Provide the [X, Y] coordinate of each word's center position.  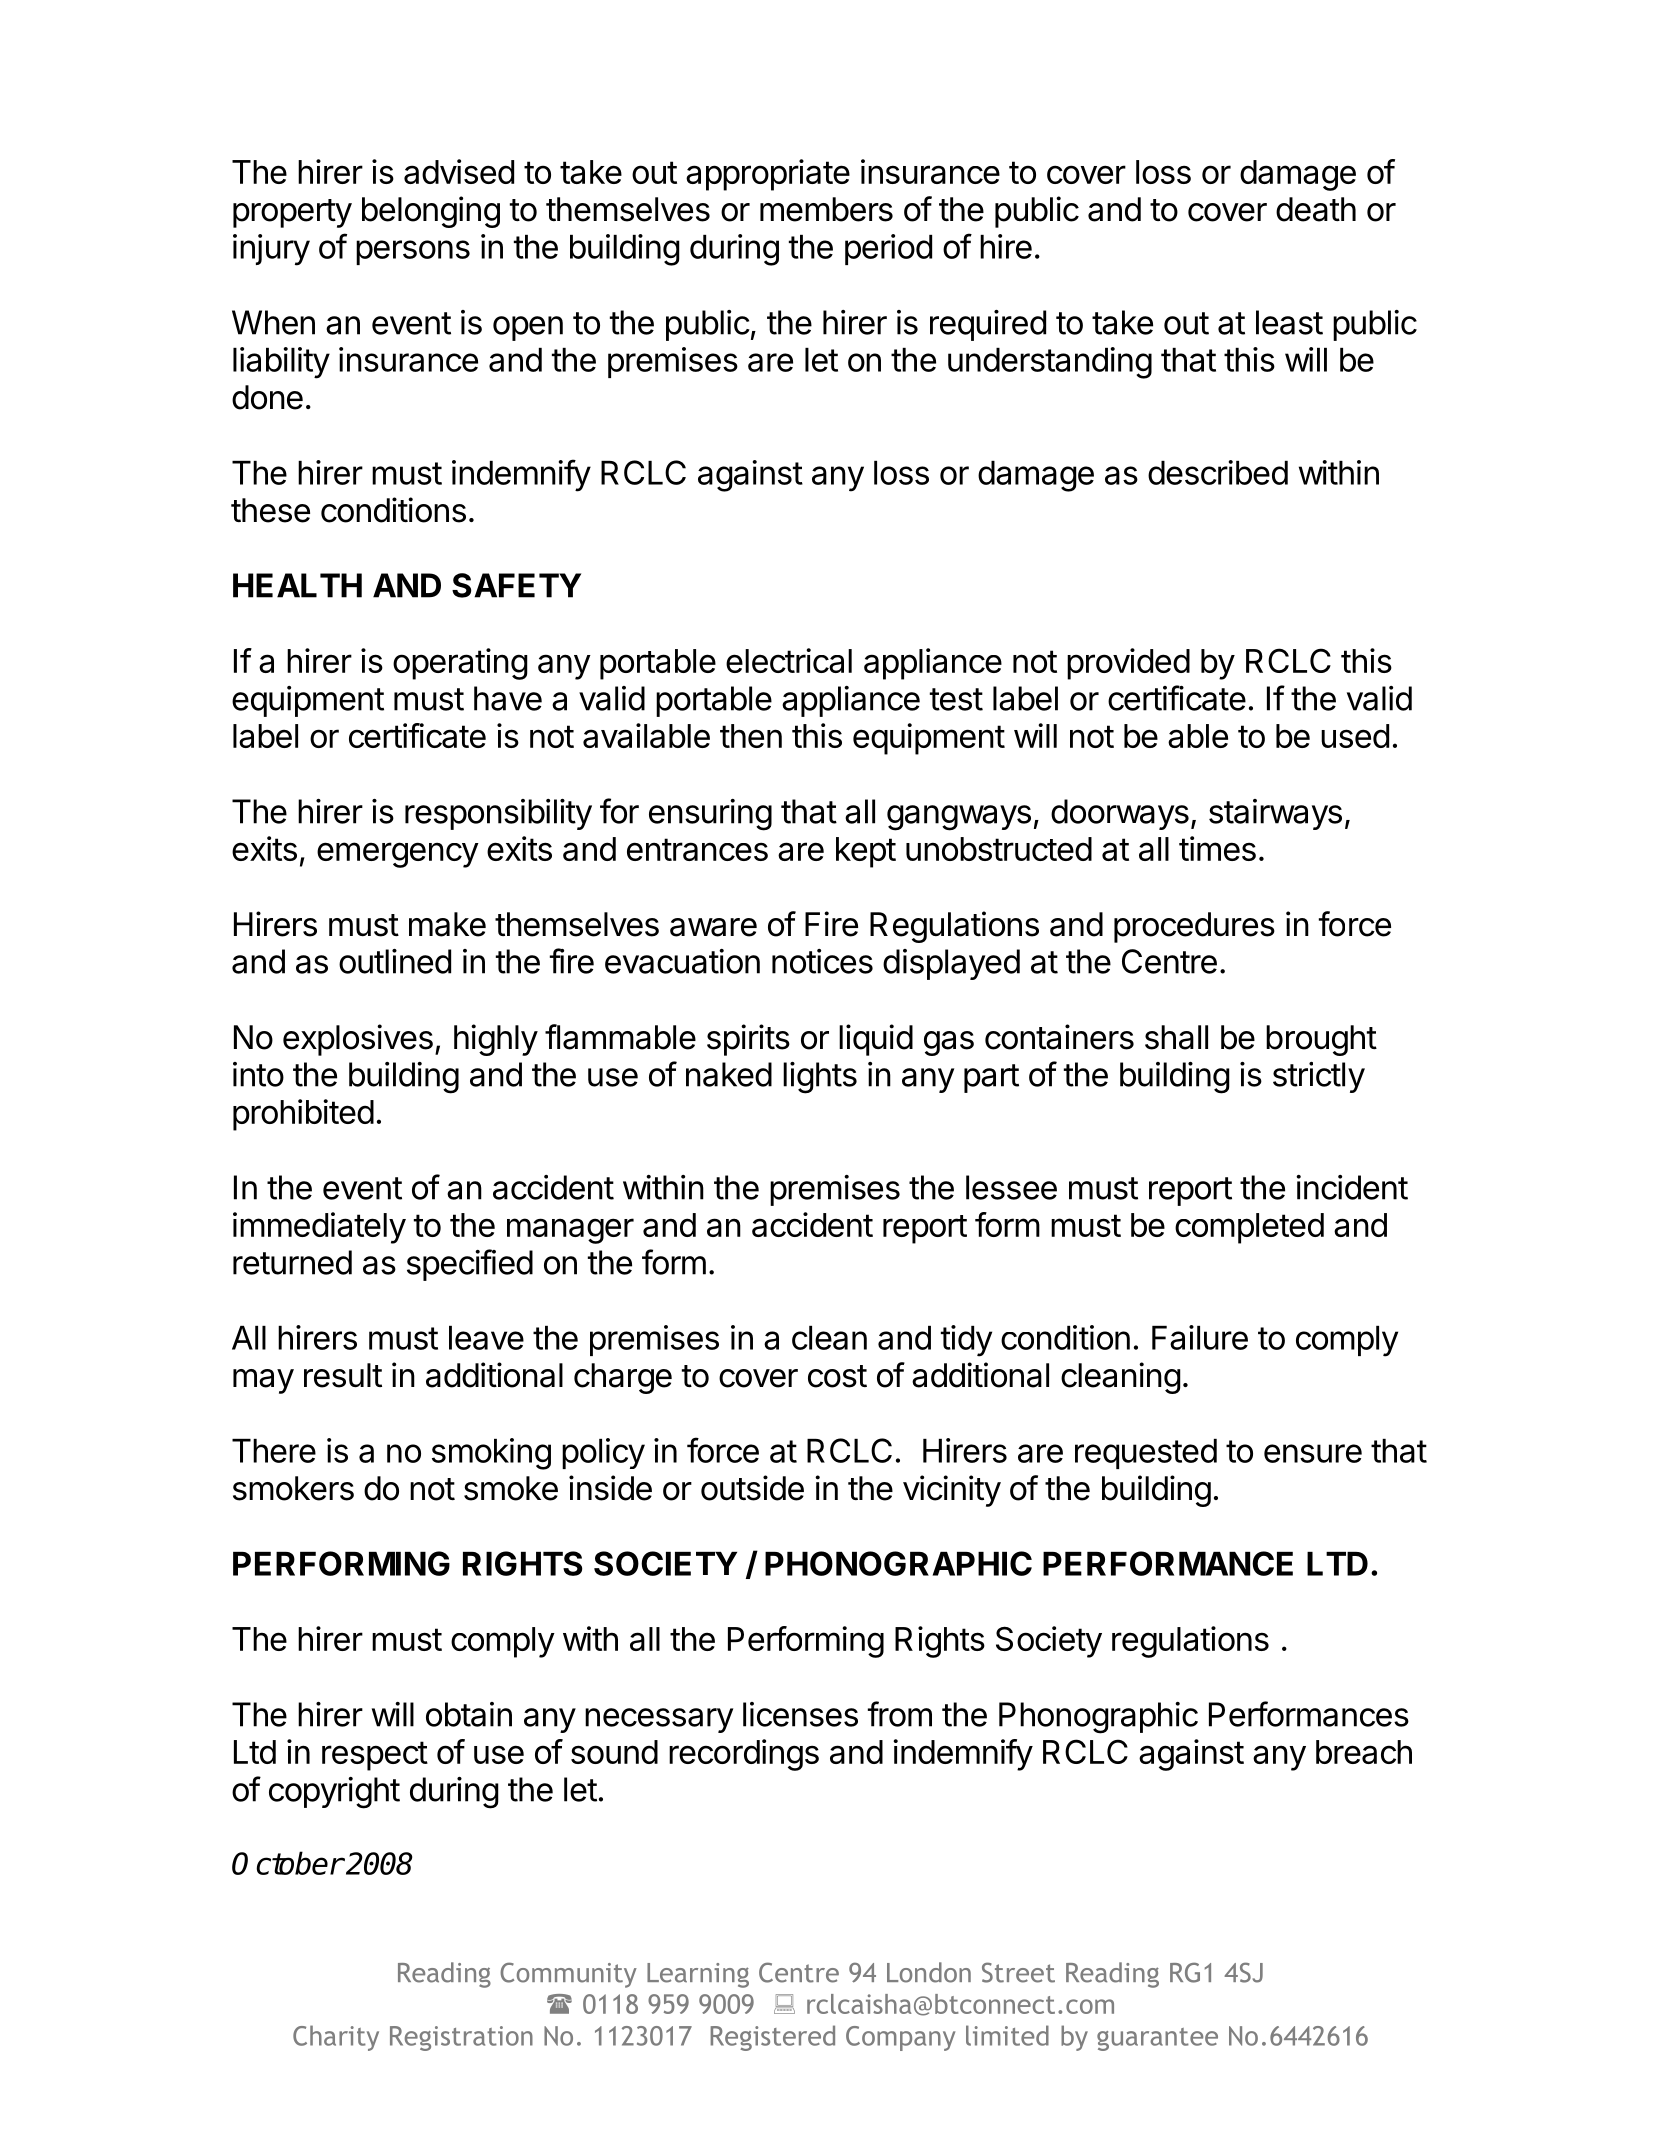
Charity [336, 2038]
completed [1249, 1228]
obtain [469, 1714]
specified [470, 1265]
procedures [1194, 927]
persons [413, 252]
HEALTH [297, 585]
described [1218, 472]
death [1316, 209]
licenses [800, 1714]
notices [822, 961]
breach [1364, 1752]
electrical [789, 660]
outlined [395, 961]
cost [837, 1376]
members [826, 209]
